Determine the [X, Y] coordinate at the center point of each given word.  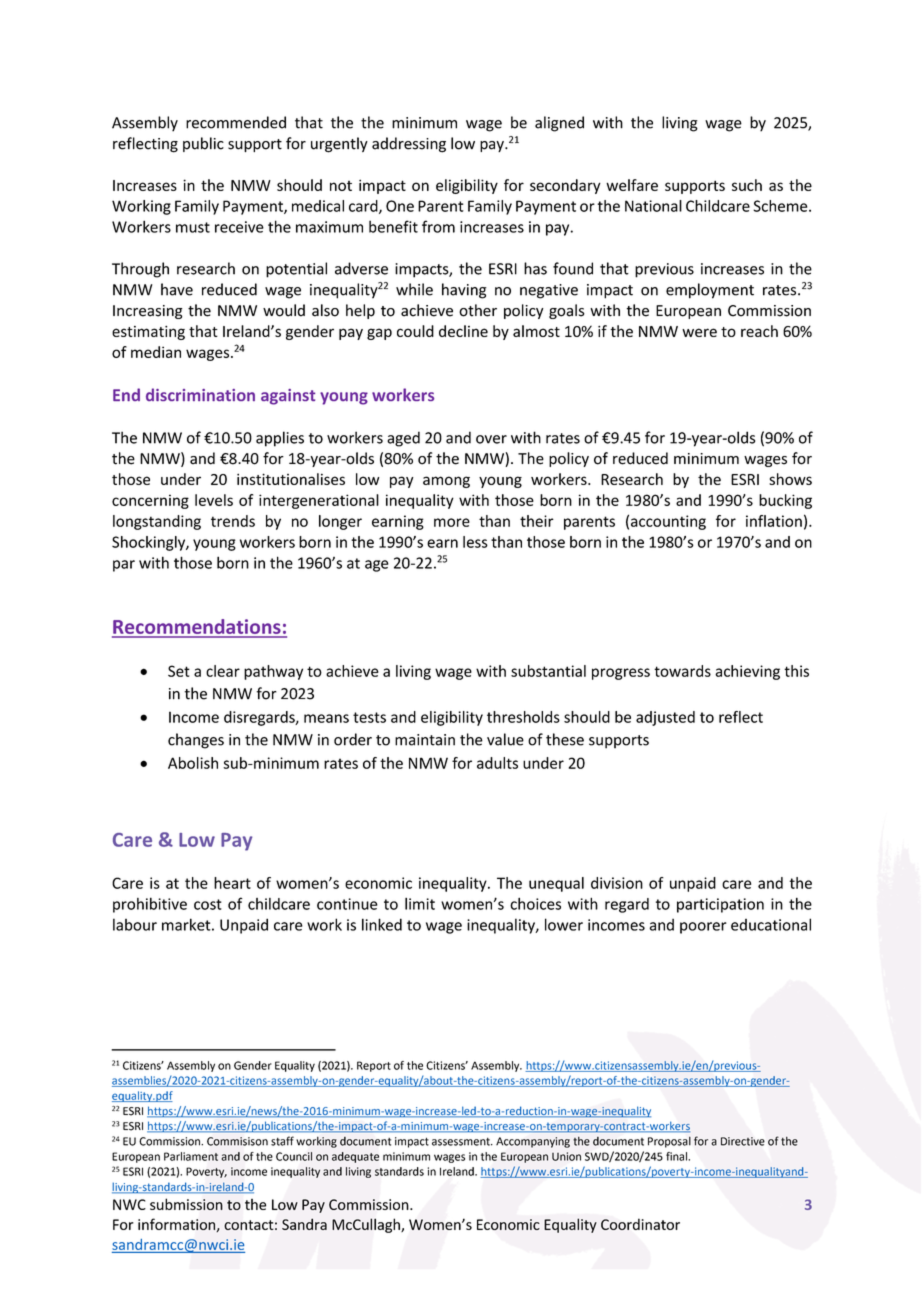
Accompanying [533, 1142]
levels [214, 500]
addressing [409, 145]
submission [186, 1204]
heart [232, 883]
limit [420, 904]
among [446, 482]
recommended [236, 122]
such [747, 185]
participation [720, 905]
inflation [774, 521]
